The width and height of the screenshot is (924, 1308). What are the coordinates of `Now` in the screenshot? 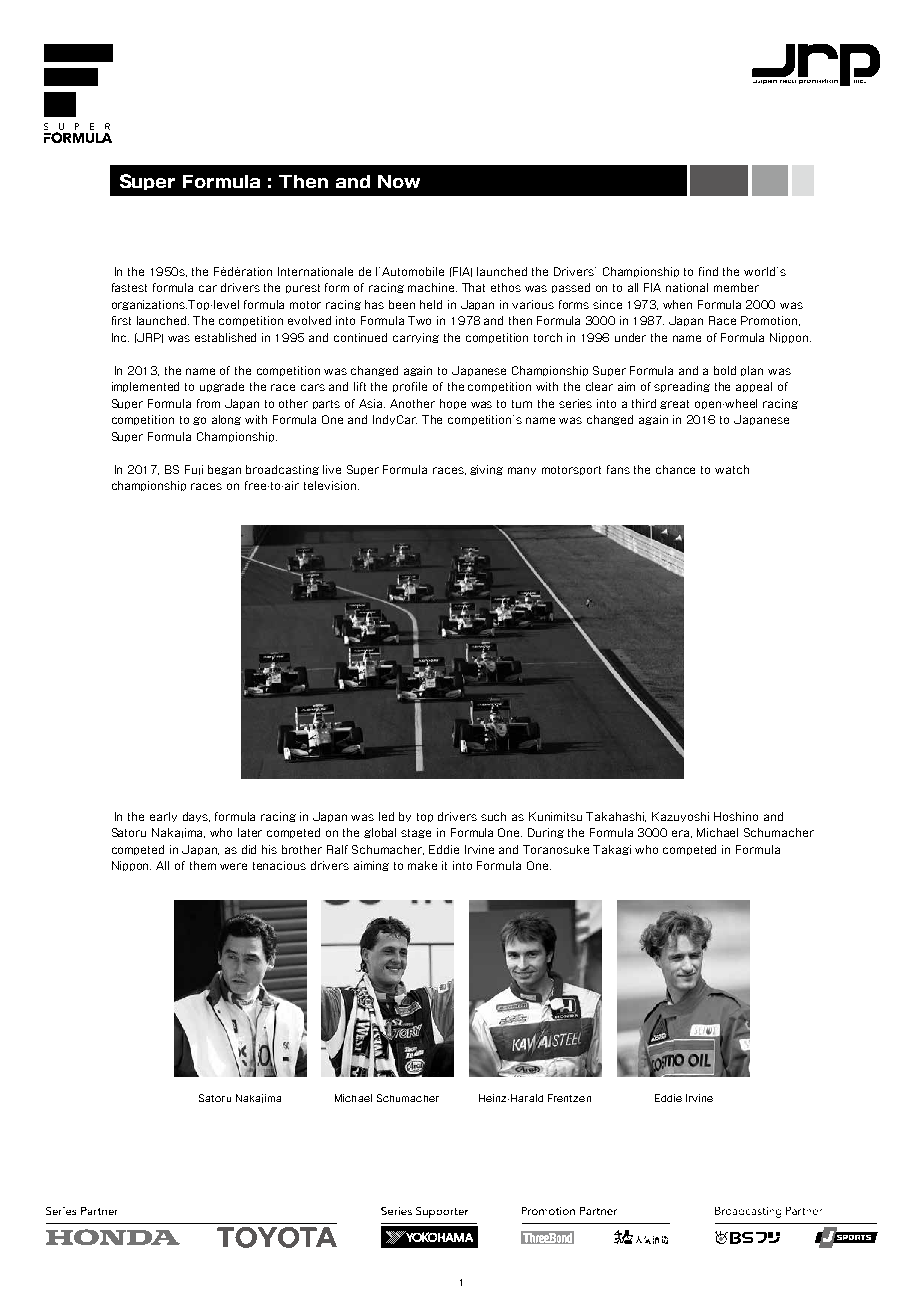 It's located at (399, 181).
